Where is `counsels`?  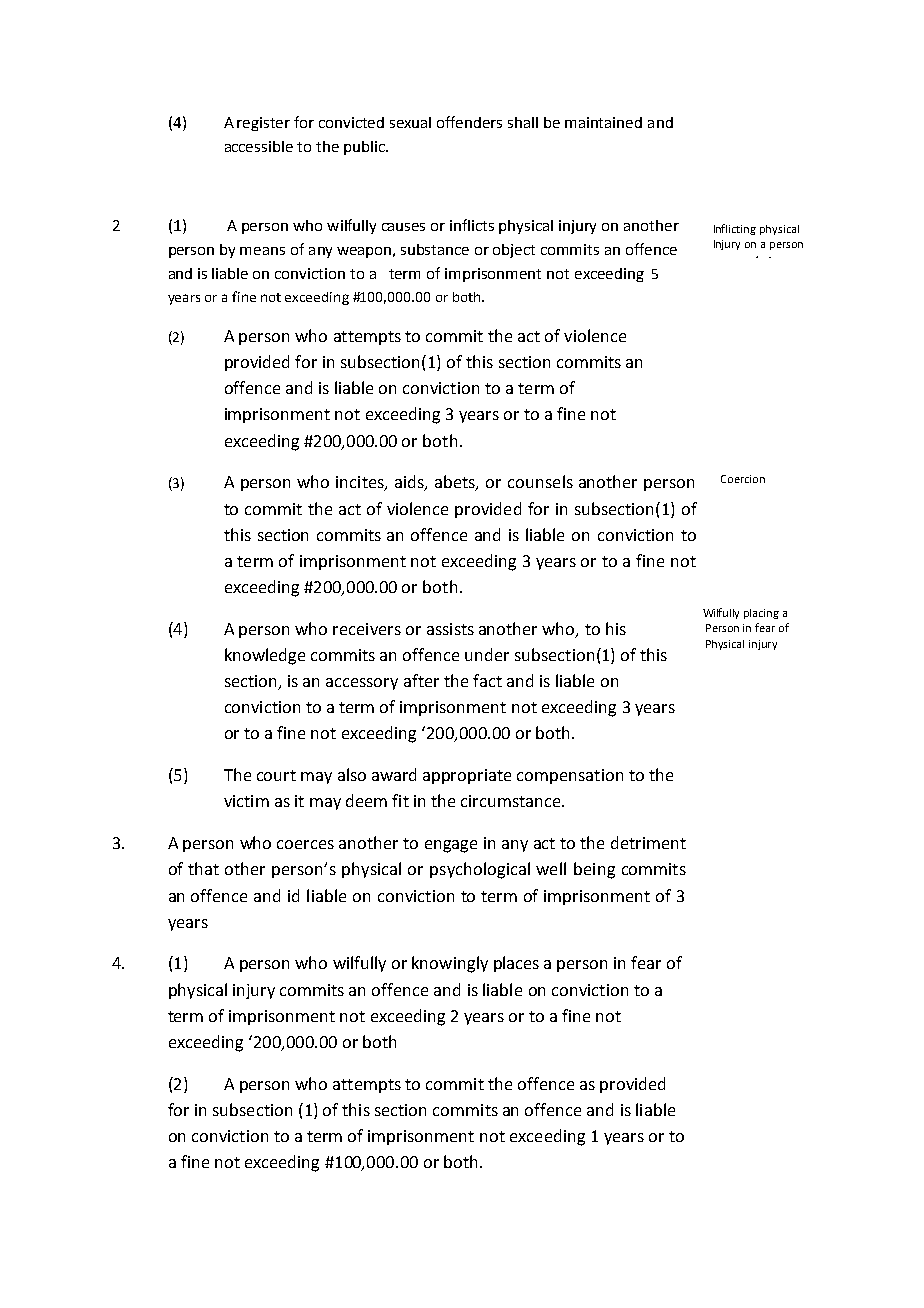
counsels is located at coordinates (540, 481).
